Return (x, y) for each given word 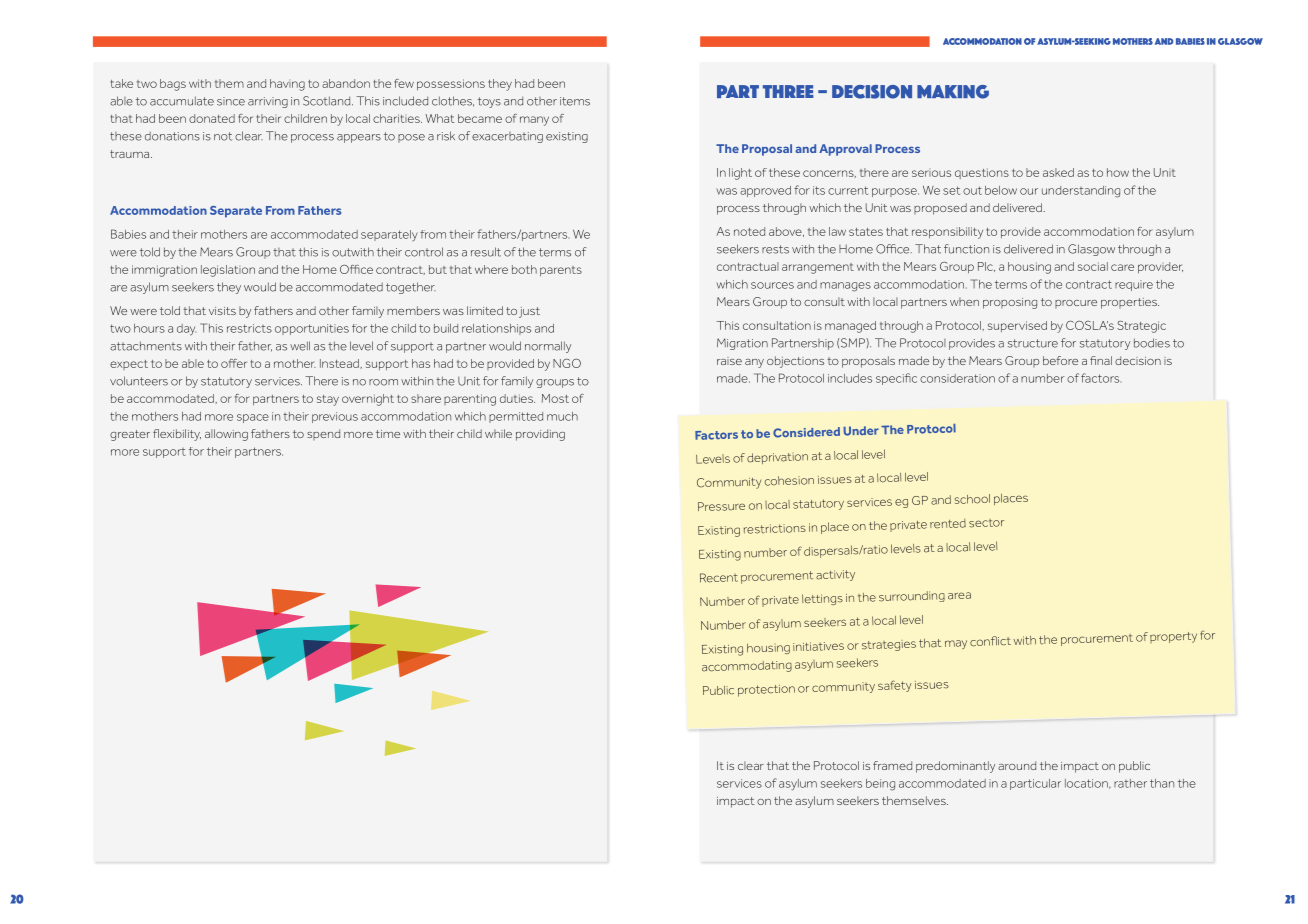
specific (896, 379)
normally (548, 347)
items (575, 101)
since (231, 101)
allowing (226, 435)
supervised (1017, 326)
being (880, 785)
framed (892, 765)
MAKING (953, 92)
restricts (249, 328)
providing (540, 435)
